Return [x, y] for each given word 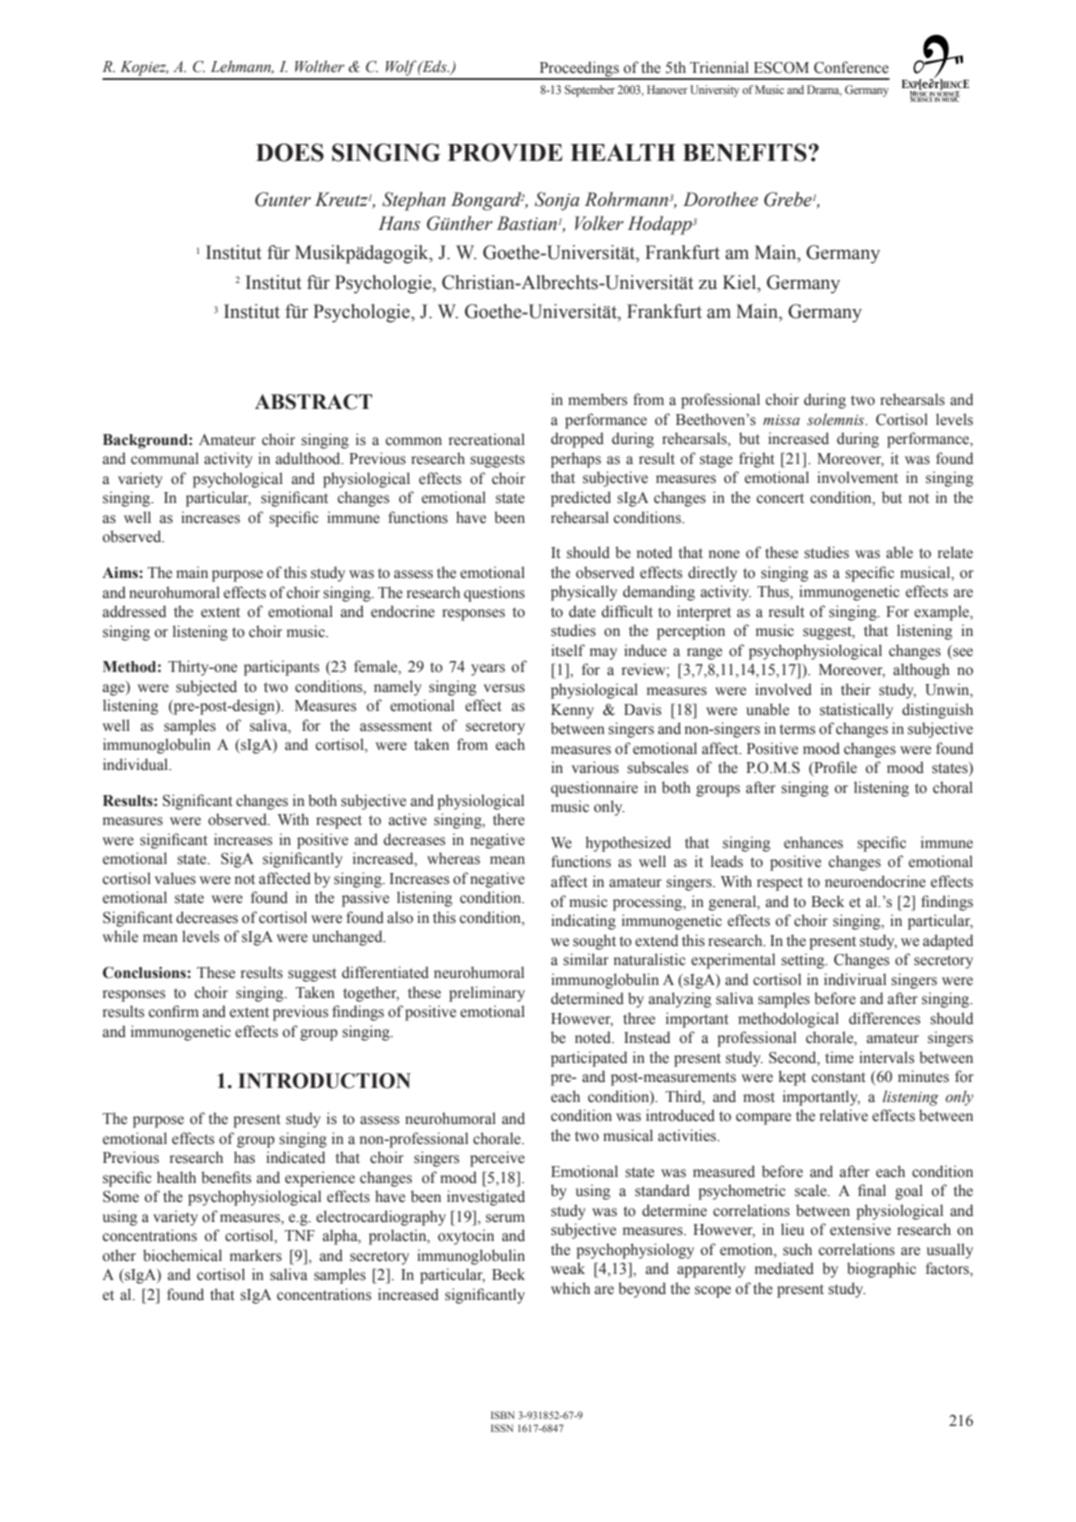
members [597, 399]
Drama [824, 90]
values [175, 878]
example [942, 613]
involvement [857, 477]
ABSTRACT [313, 402]
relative [844, 1115]
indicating [583, 922]
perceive [497, 1159]
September [590, 91]
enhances [813, 842]
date [582, 611]
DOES [290, 152]
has [244, 1157]
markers [256, 1255]
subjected [206, 688]
